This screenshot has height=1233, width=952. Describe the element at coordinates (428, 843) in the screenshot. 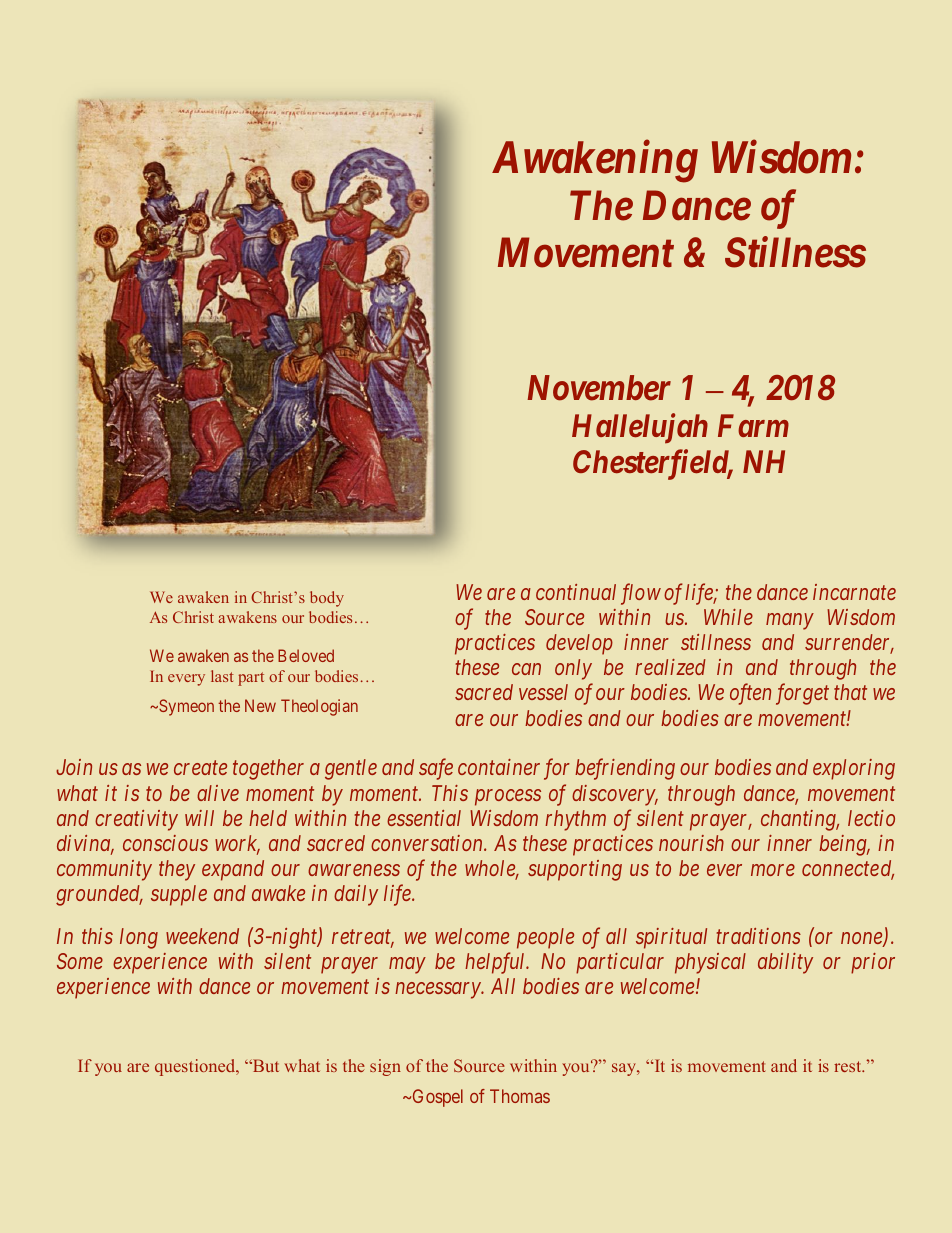

I see `conversation` at that location.
